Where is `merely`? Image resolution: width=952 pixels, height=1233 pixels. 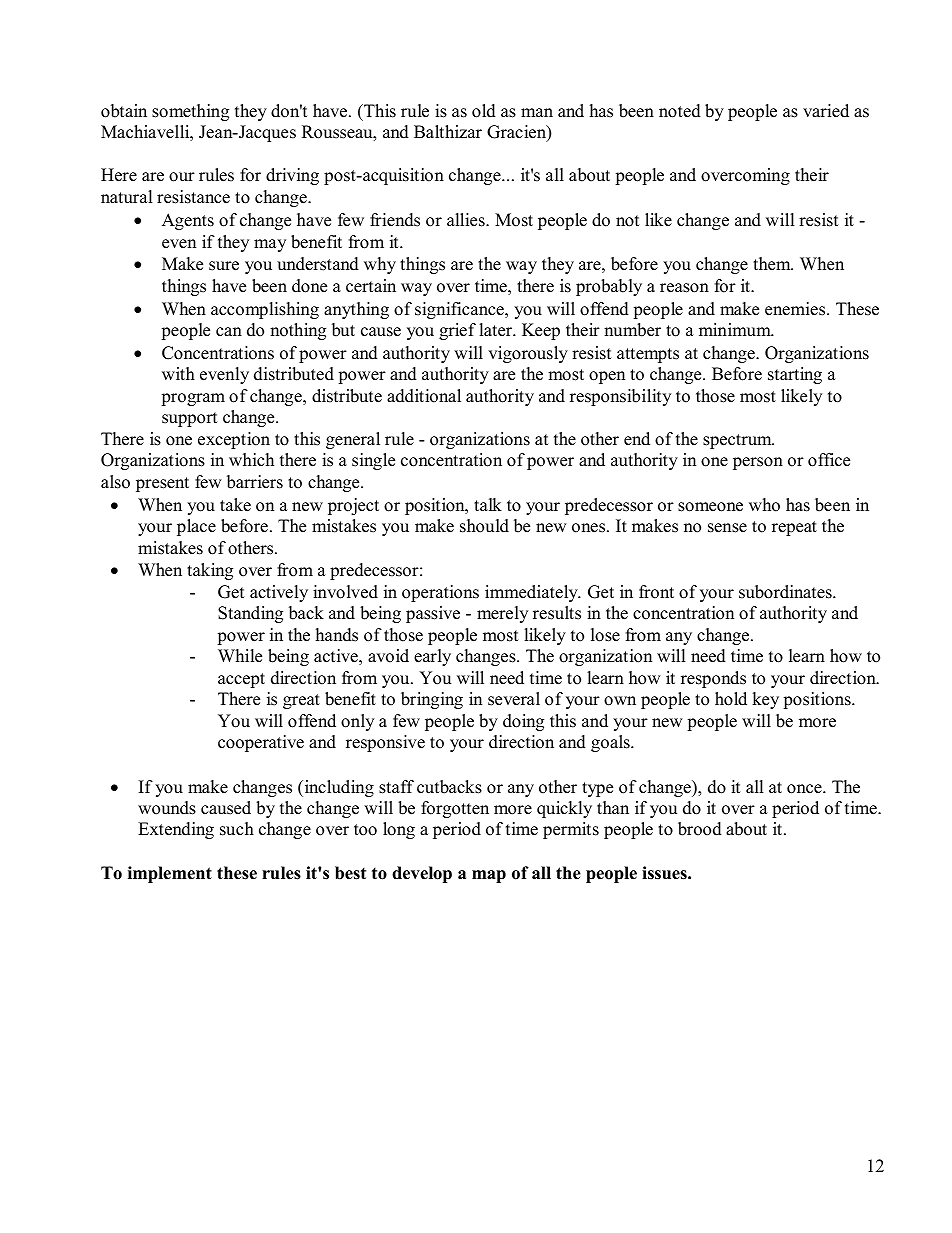
merely is located at coordinates (502, 614).
